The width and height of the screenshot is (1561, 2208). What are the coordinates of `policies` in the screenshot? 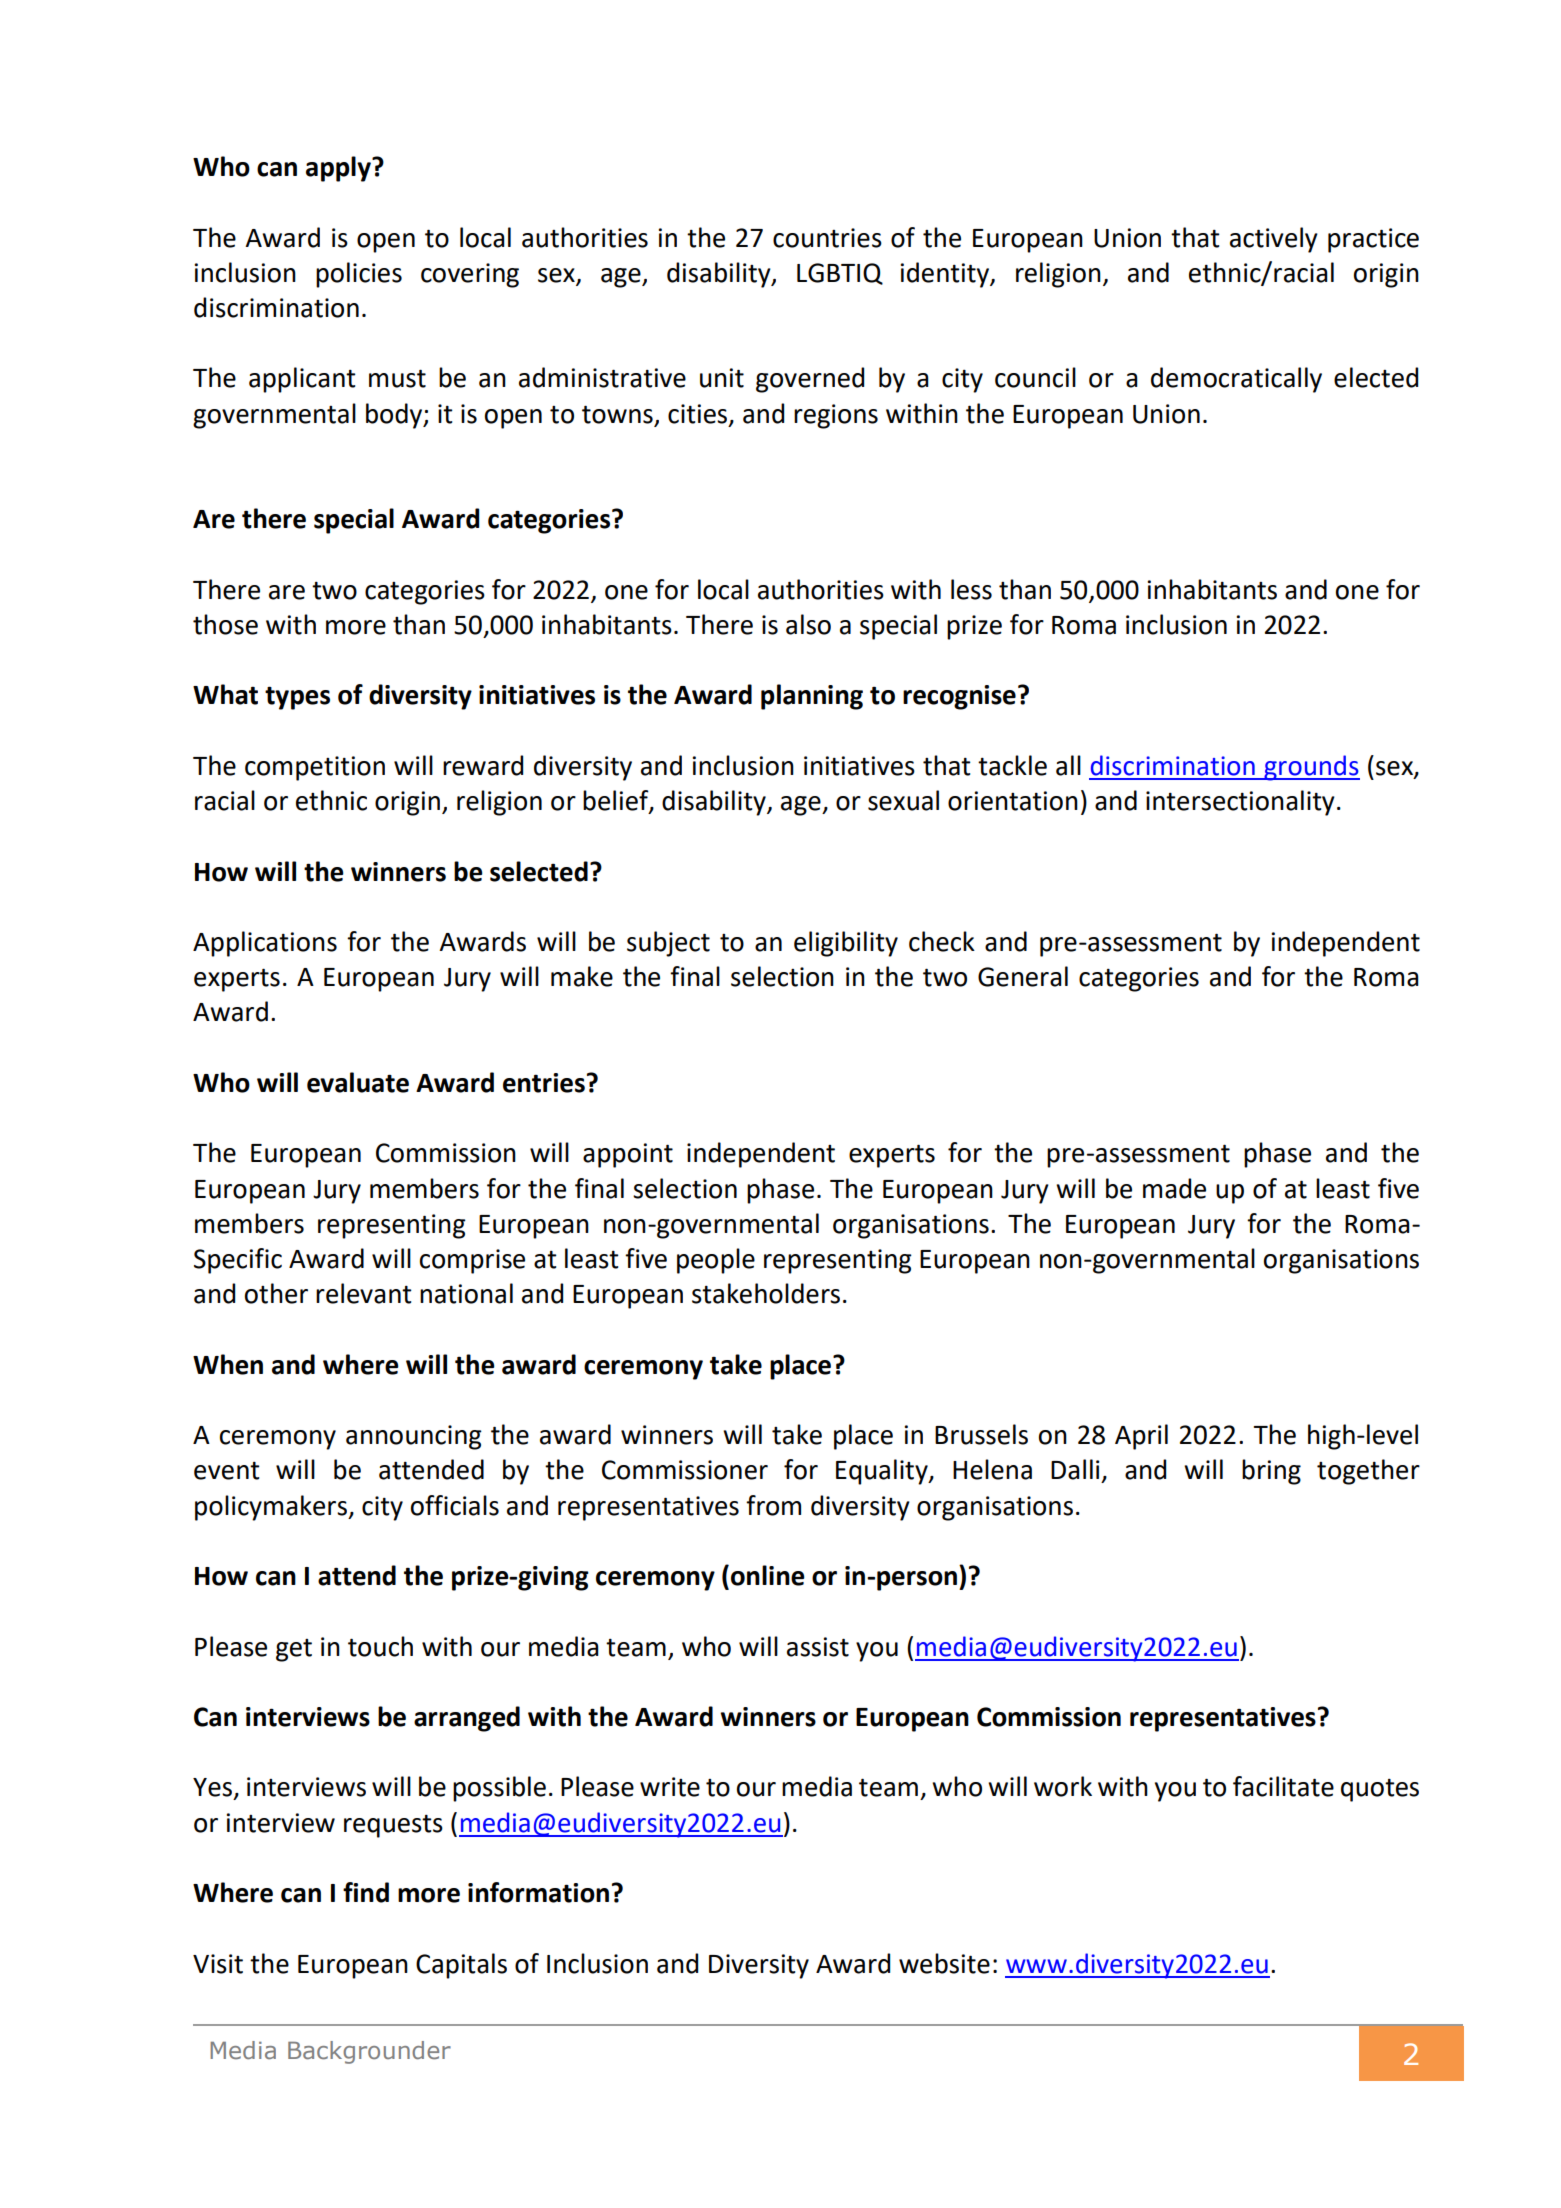 It's located at (359, 275).
